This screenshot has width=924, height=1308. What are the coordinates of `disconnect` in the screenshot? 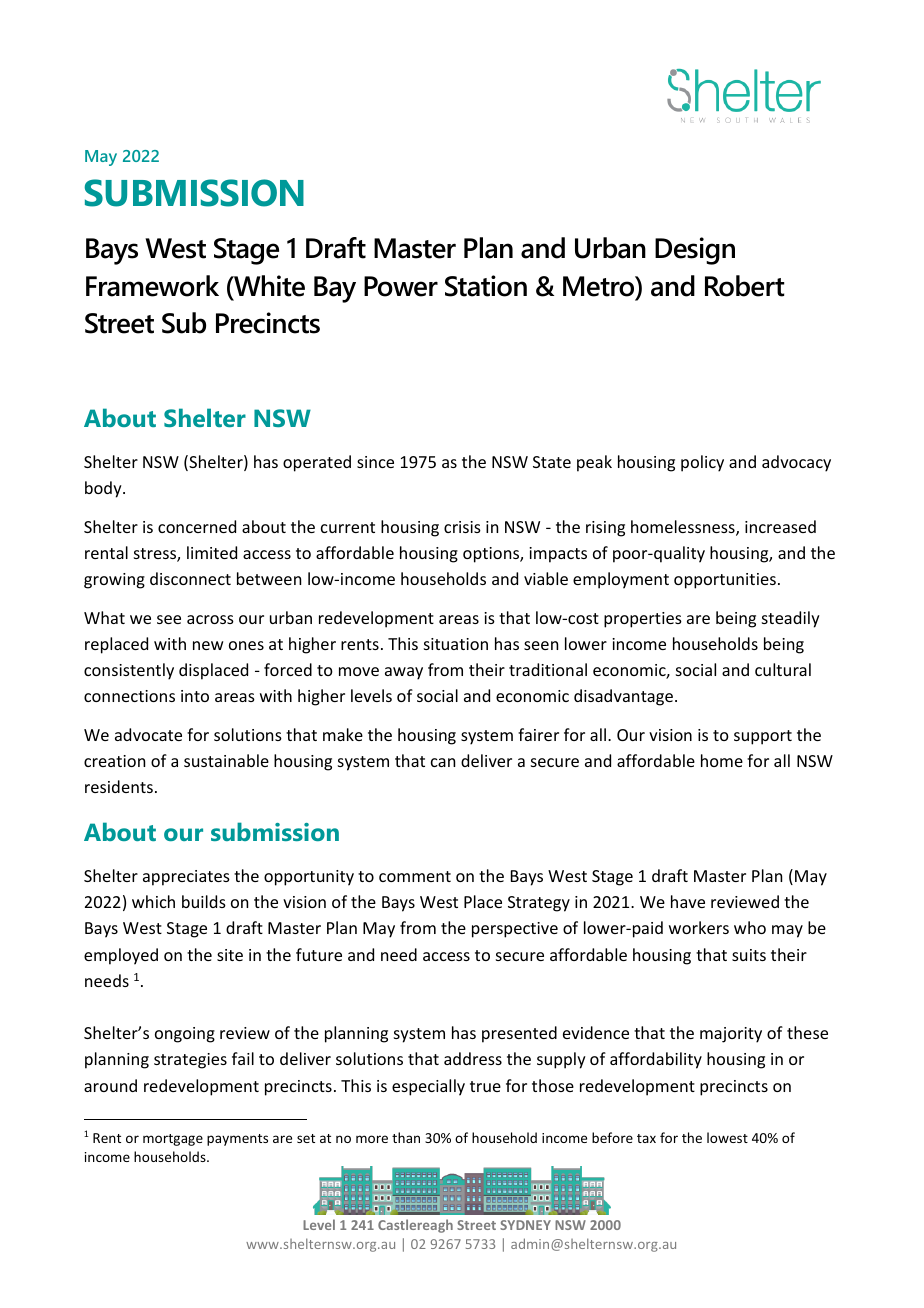 It's located at (190, 578).
